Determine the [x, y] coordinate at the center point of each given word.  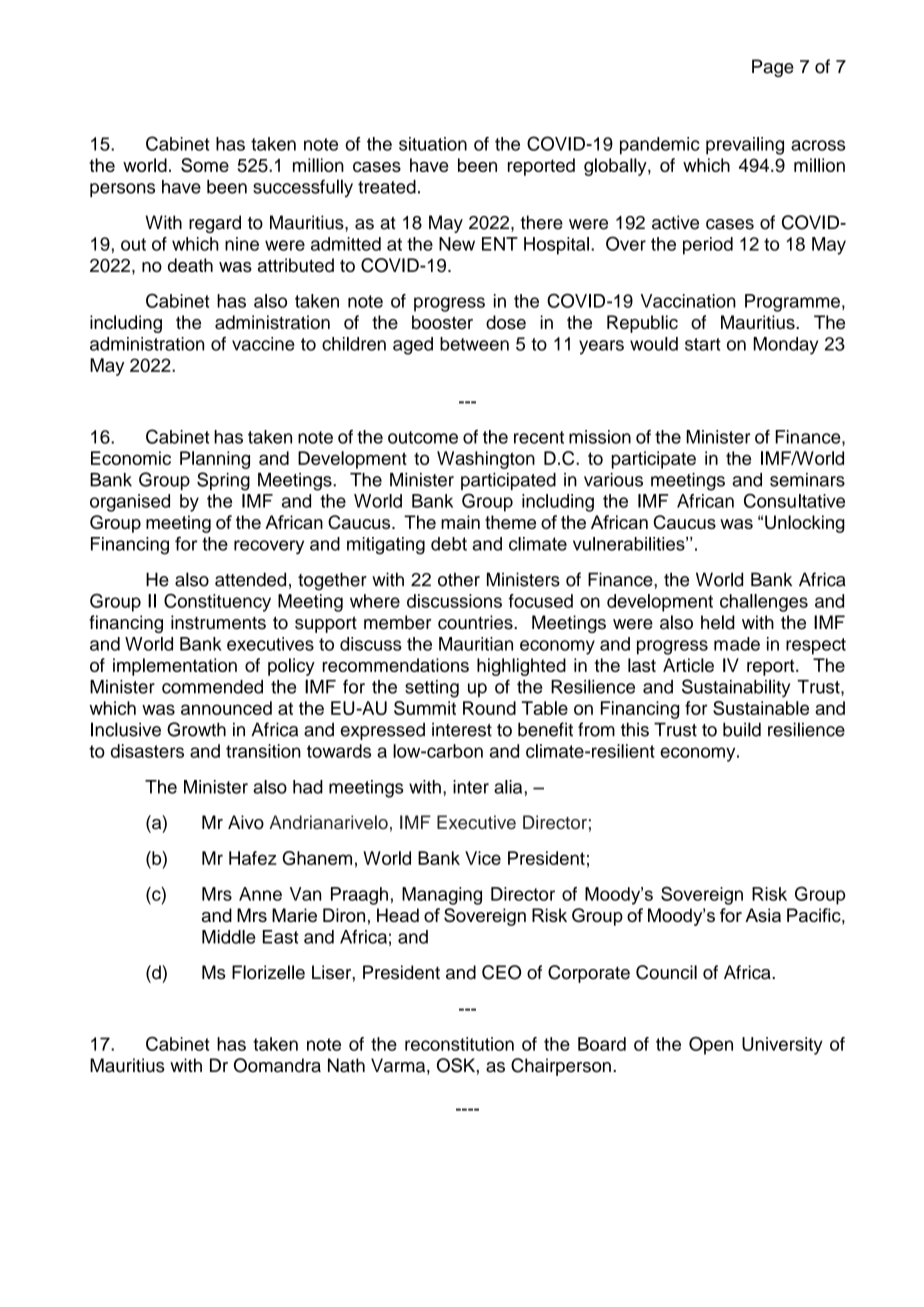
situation [433, 144]
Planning [215, 460]
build [742, 729]
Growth [196, 729]
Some [205, 165]
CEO [501, 972]
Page [773, 68]
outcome [423, 437]
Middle [229, 937]
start [703, 344]
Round [489, 708]
